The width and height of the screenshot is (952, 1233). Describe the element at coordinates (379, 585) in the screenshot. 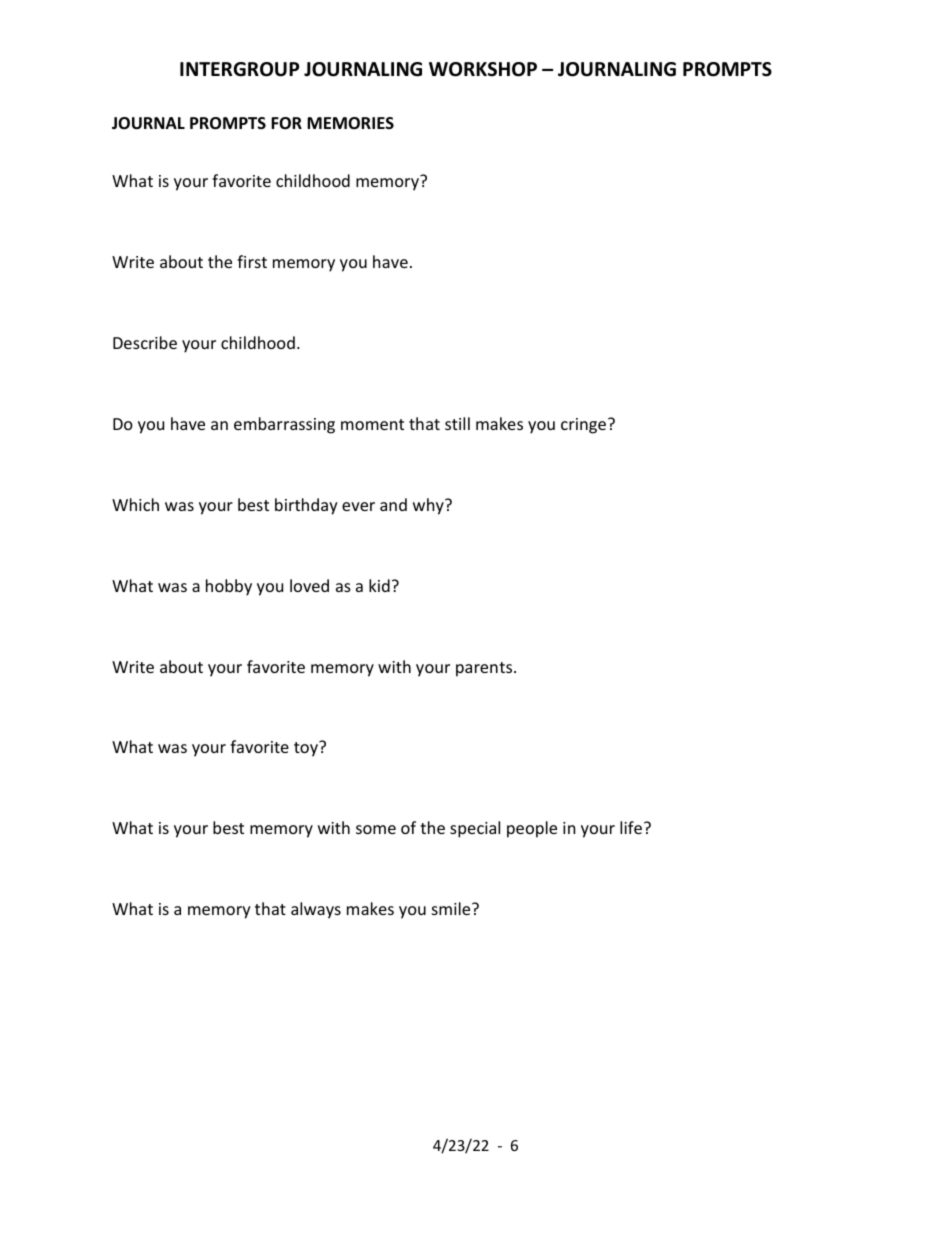

I see `kid` at that location.
